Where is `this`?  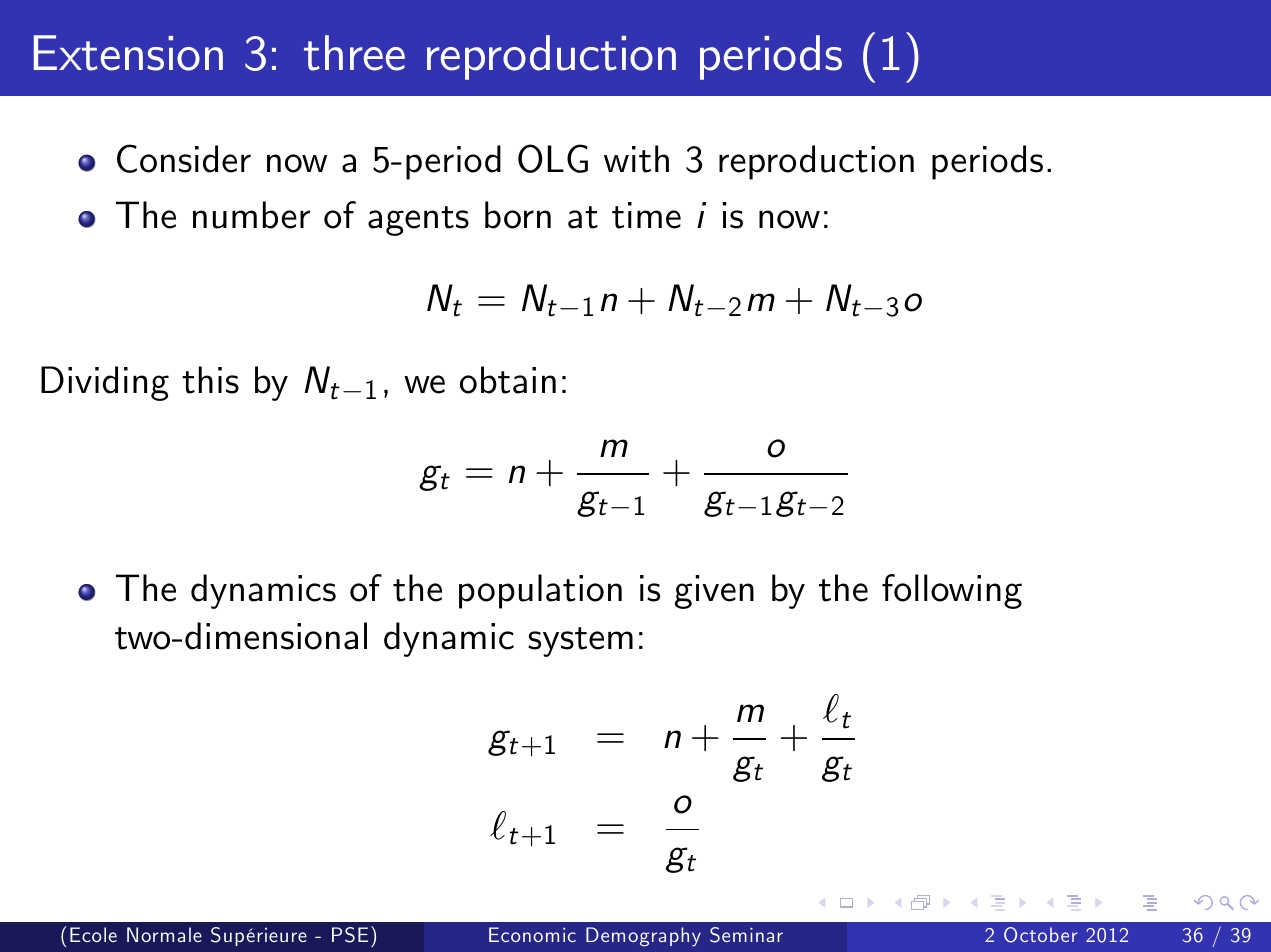 this is located at coordinates (210, 380).
